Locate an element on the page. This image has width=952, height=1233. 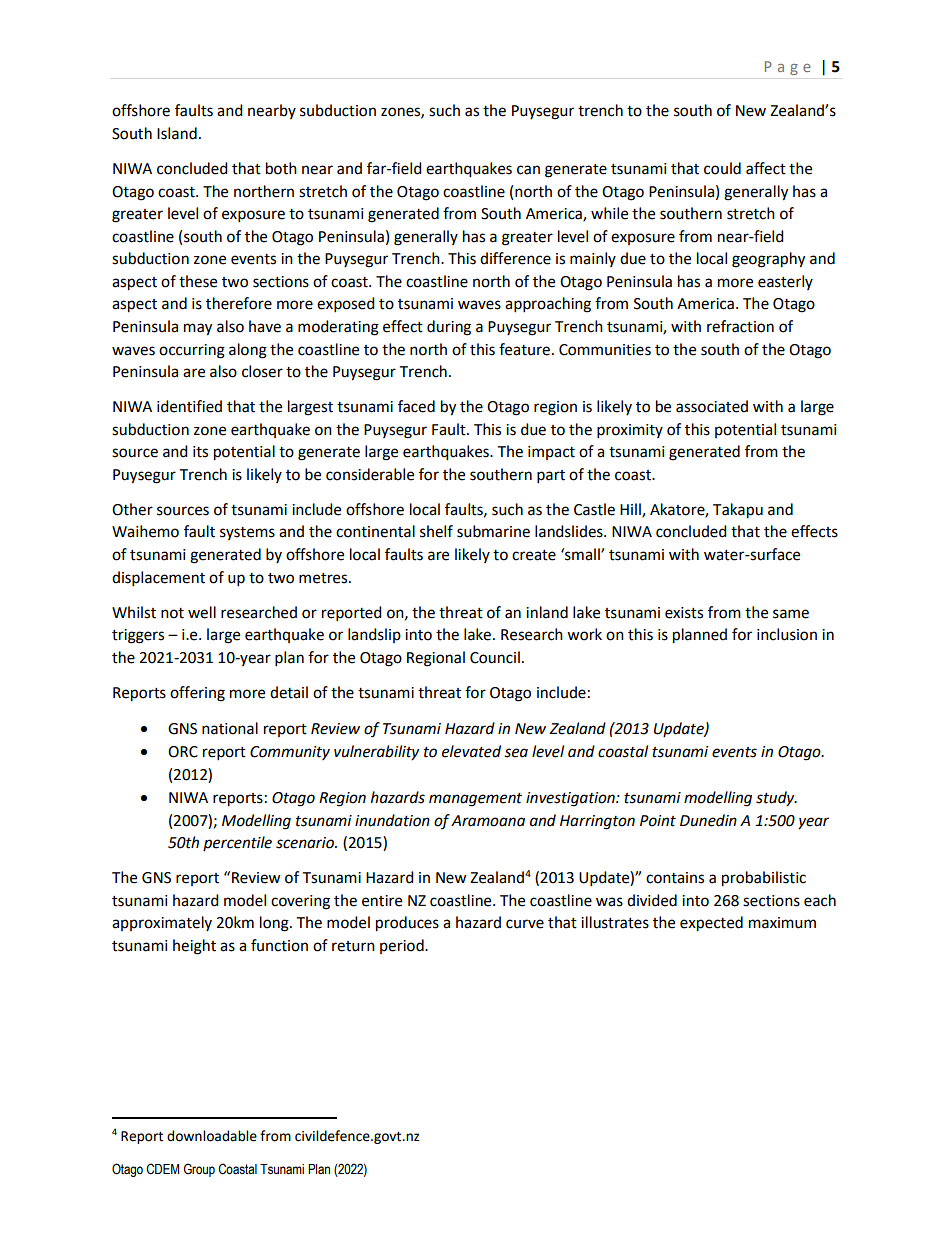
inclusion is located at coordinates (787, 634).
